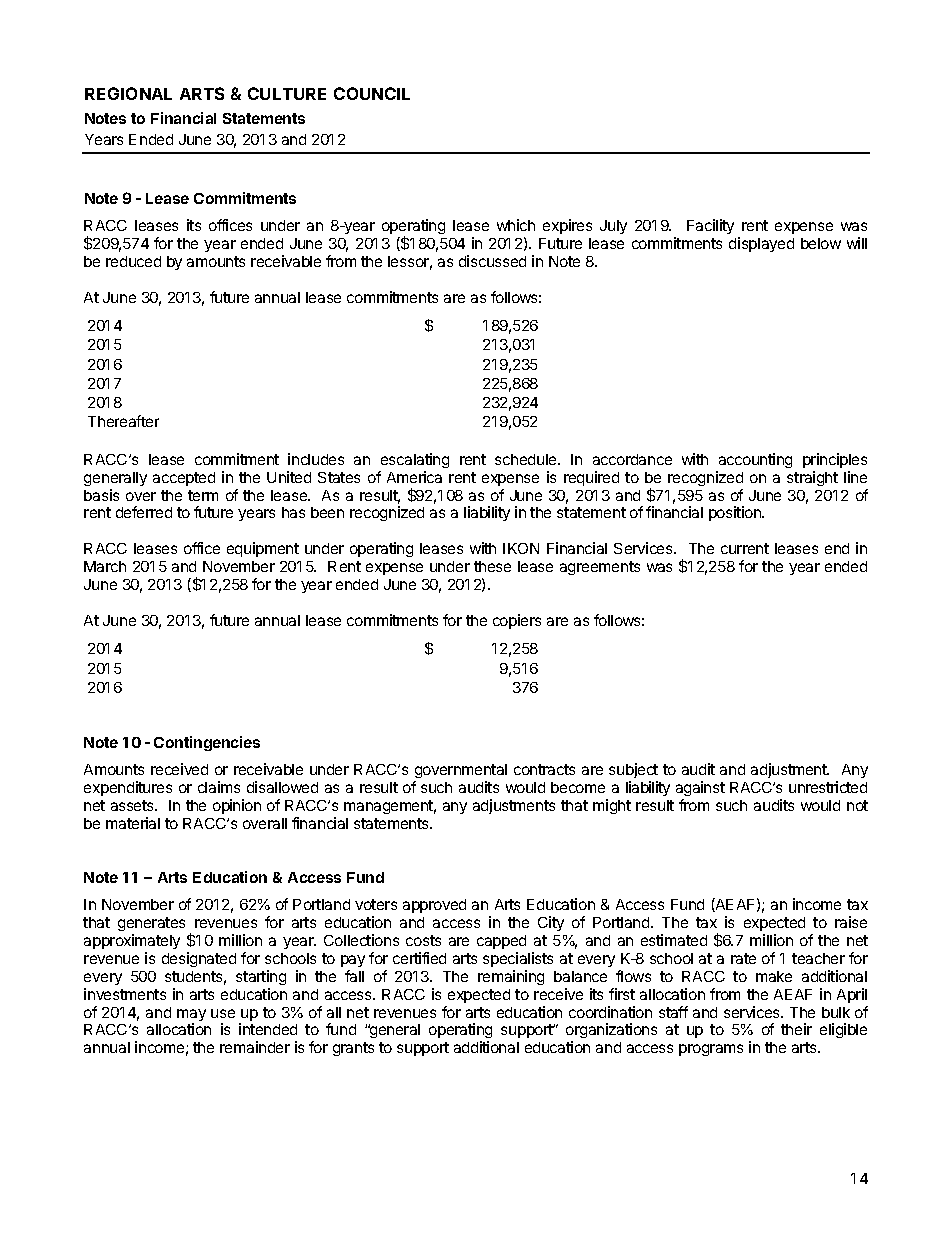 The width and height of the image is (952, 1233). What do you see at coordinates (796, 1029) in the image?
I see `their` at bounding box center [796, 1029].
